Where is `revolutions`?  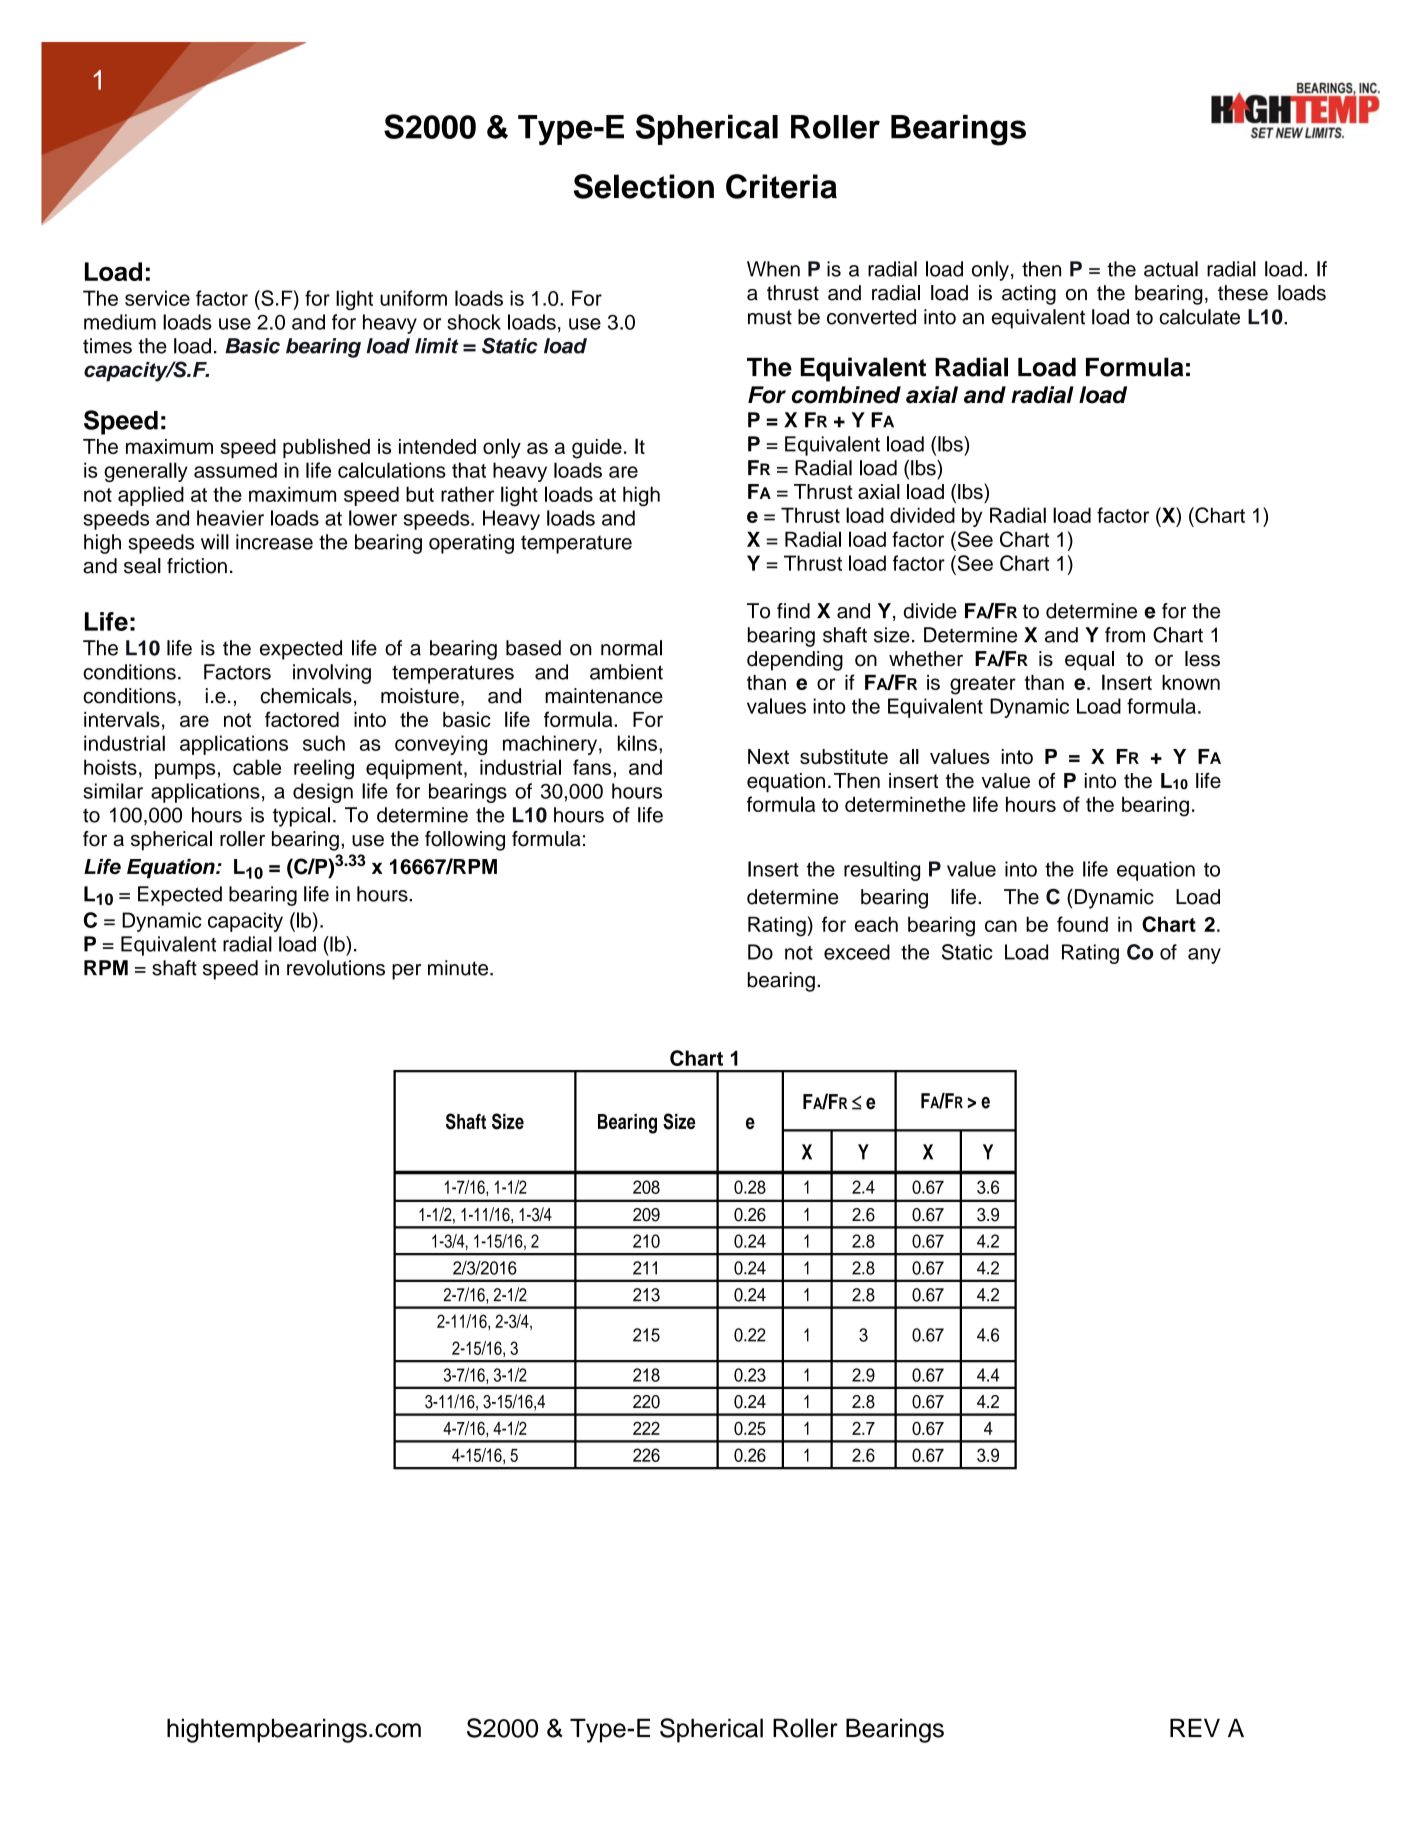 revolutions is located at coordinates (336, 968).
